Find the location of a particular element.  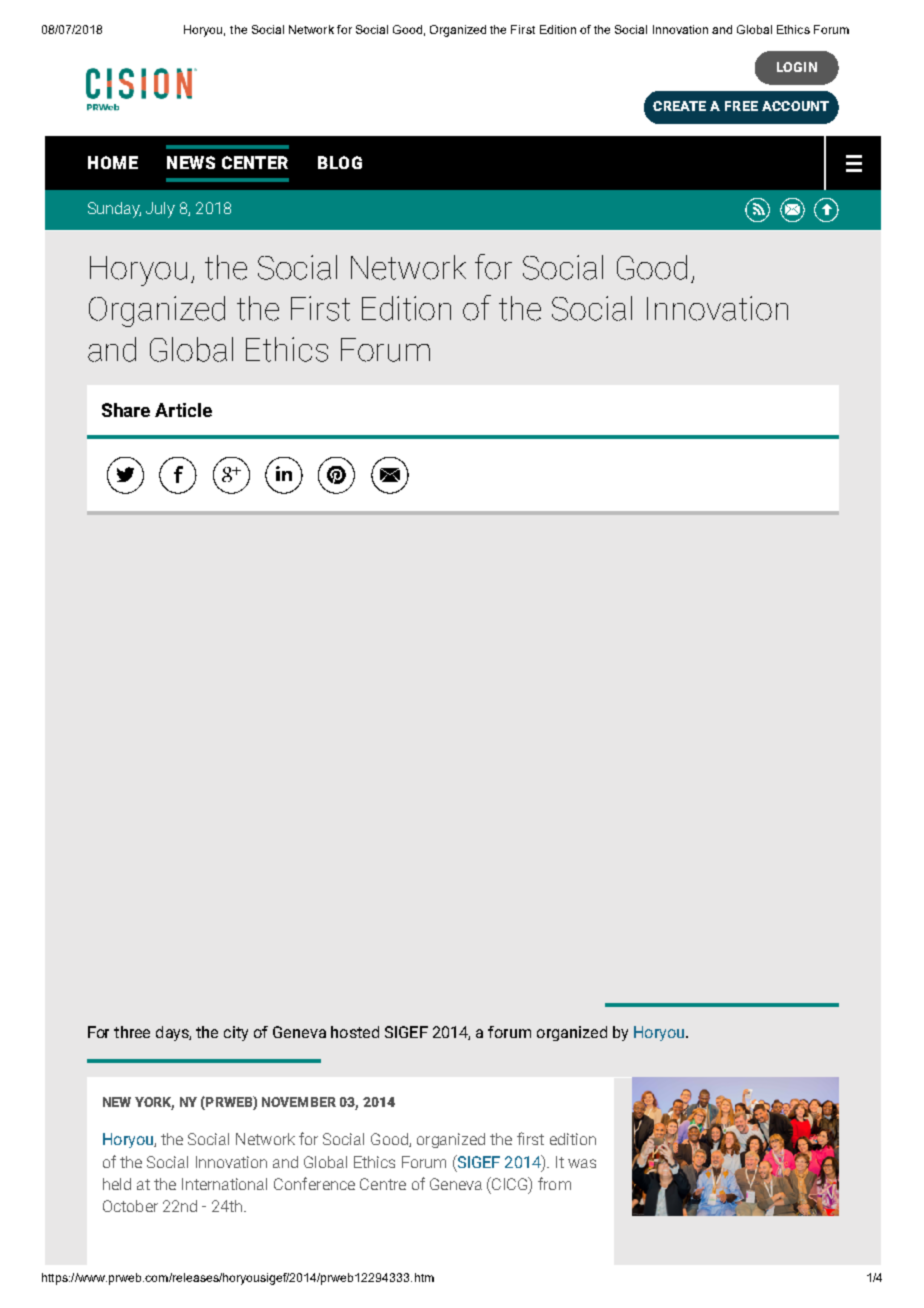

BLOG is located at coordinates (340, 162).
